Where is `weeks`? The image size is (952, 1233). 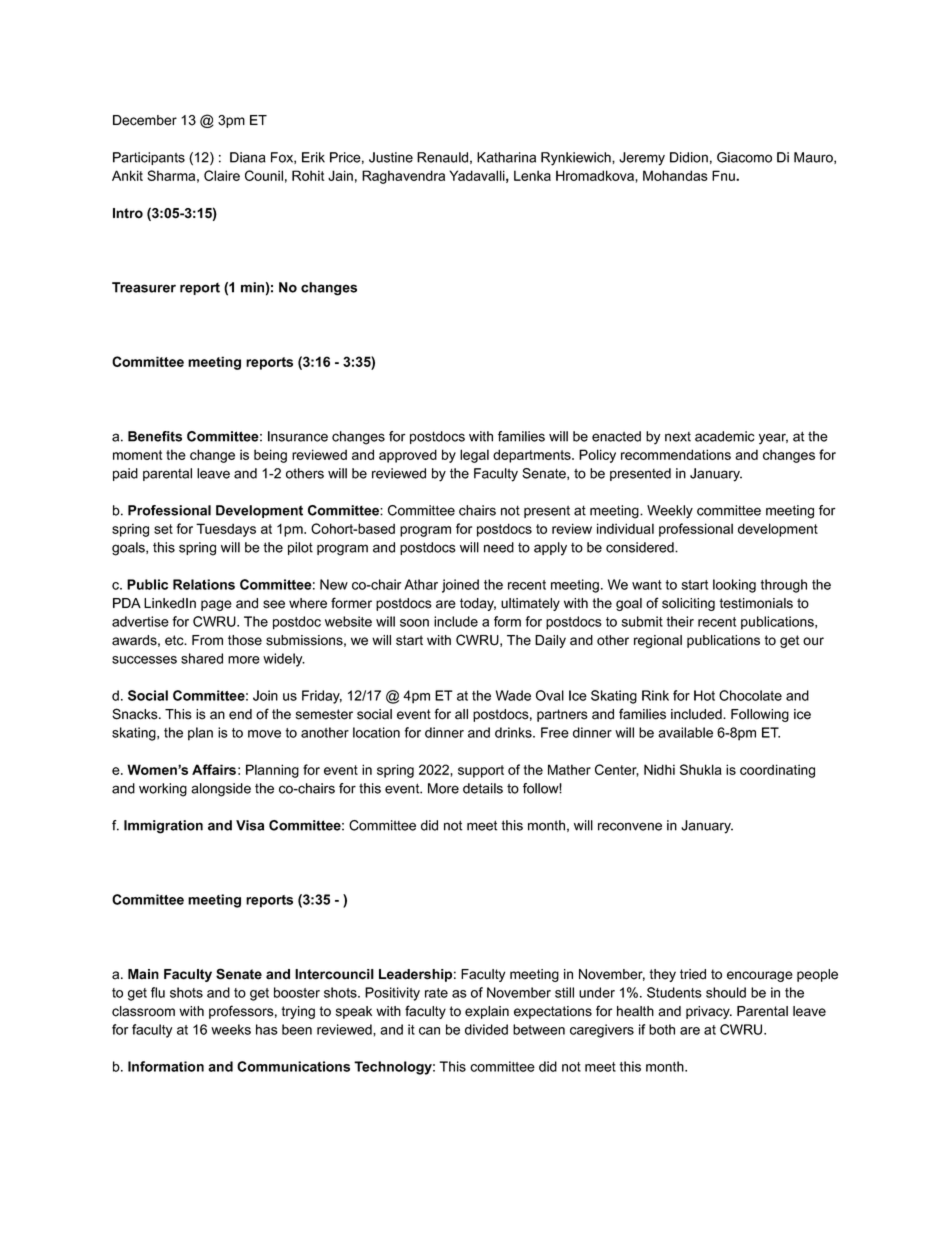
weeks is located at coordinates (231, 1029).
